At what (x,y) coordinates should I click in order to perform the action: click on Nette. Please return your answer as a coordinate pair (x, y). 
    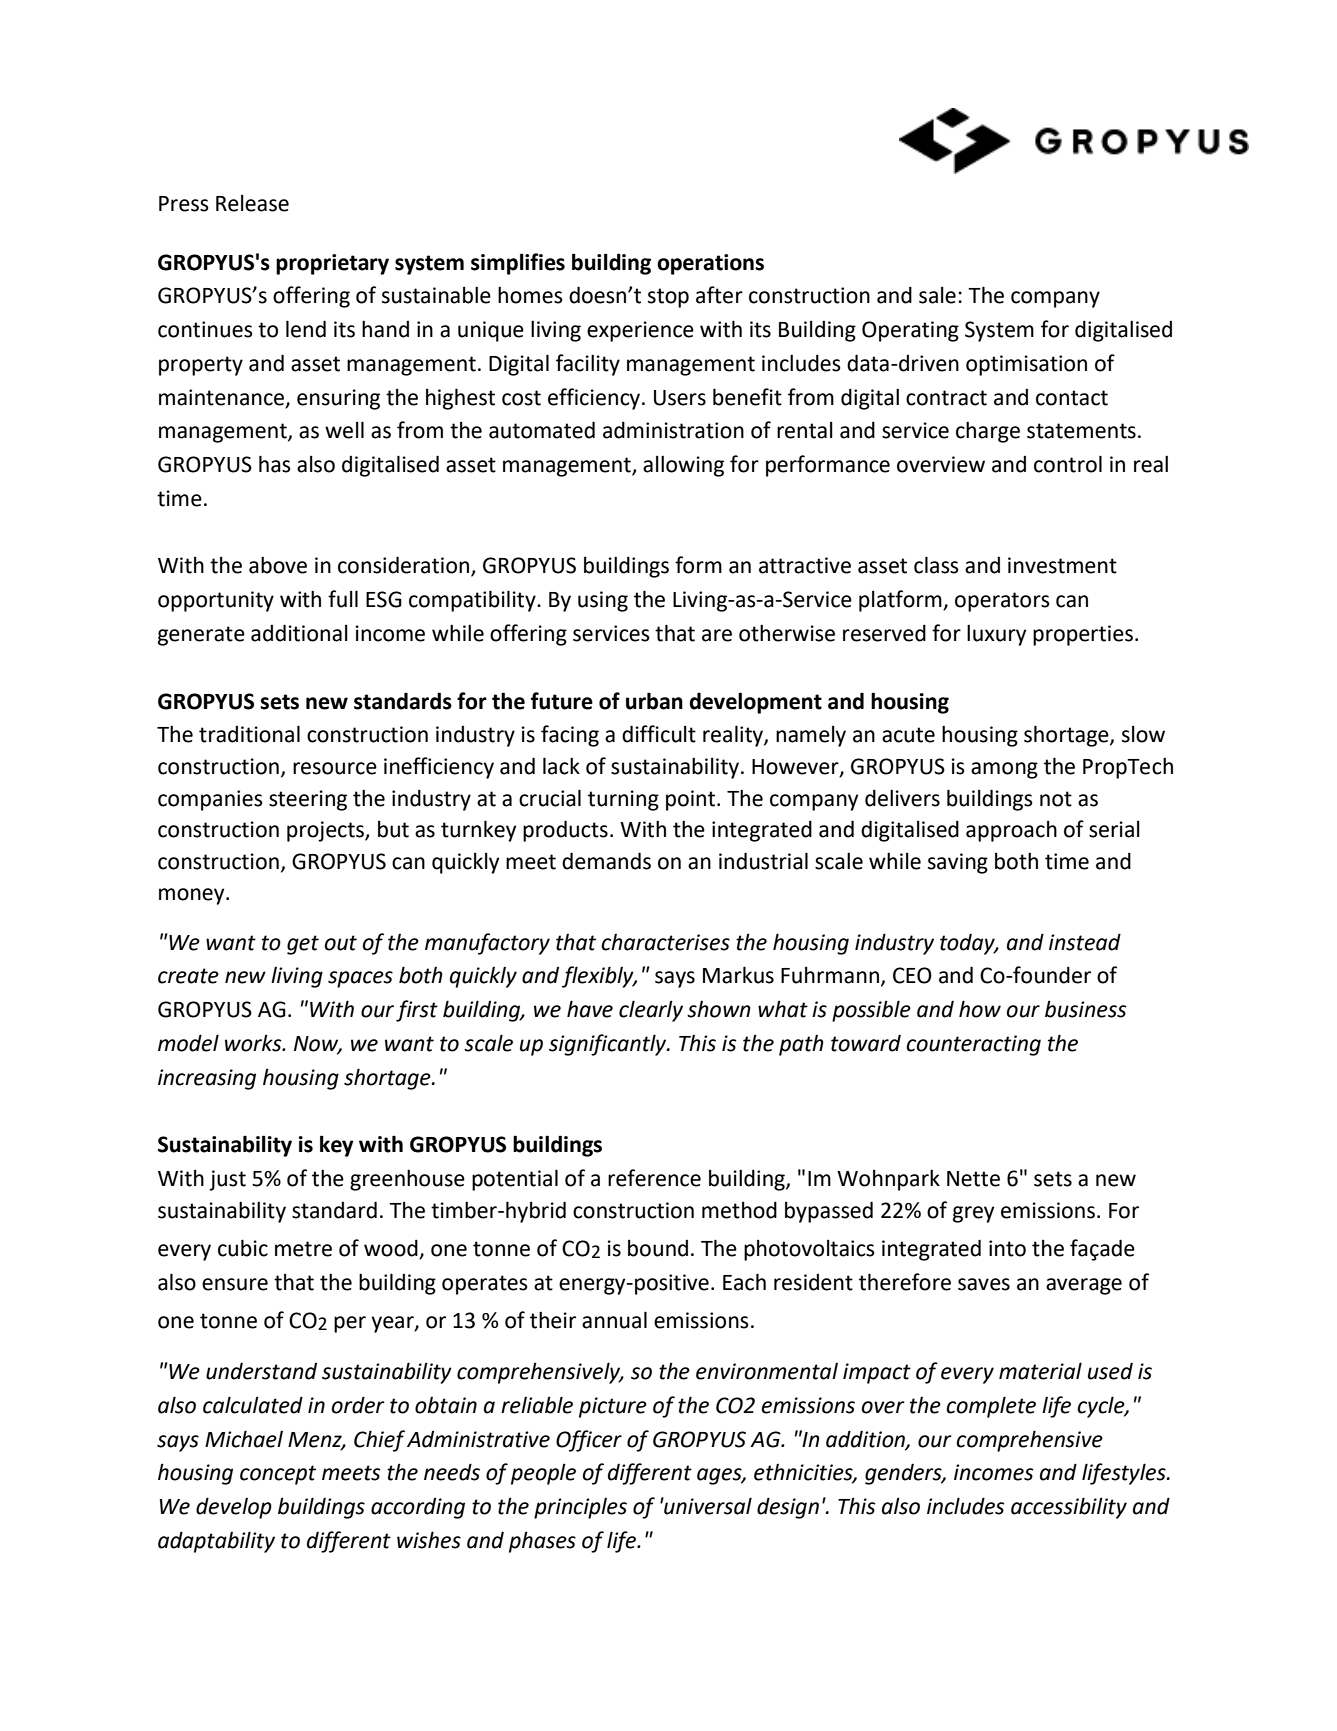
    Looking at the image, I should click on (973, 1179).
